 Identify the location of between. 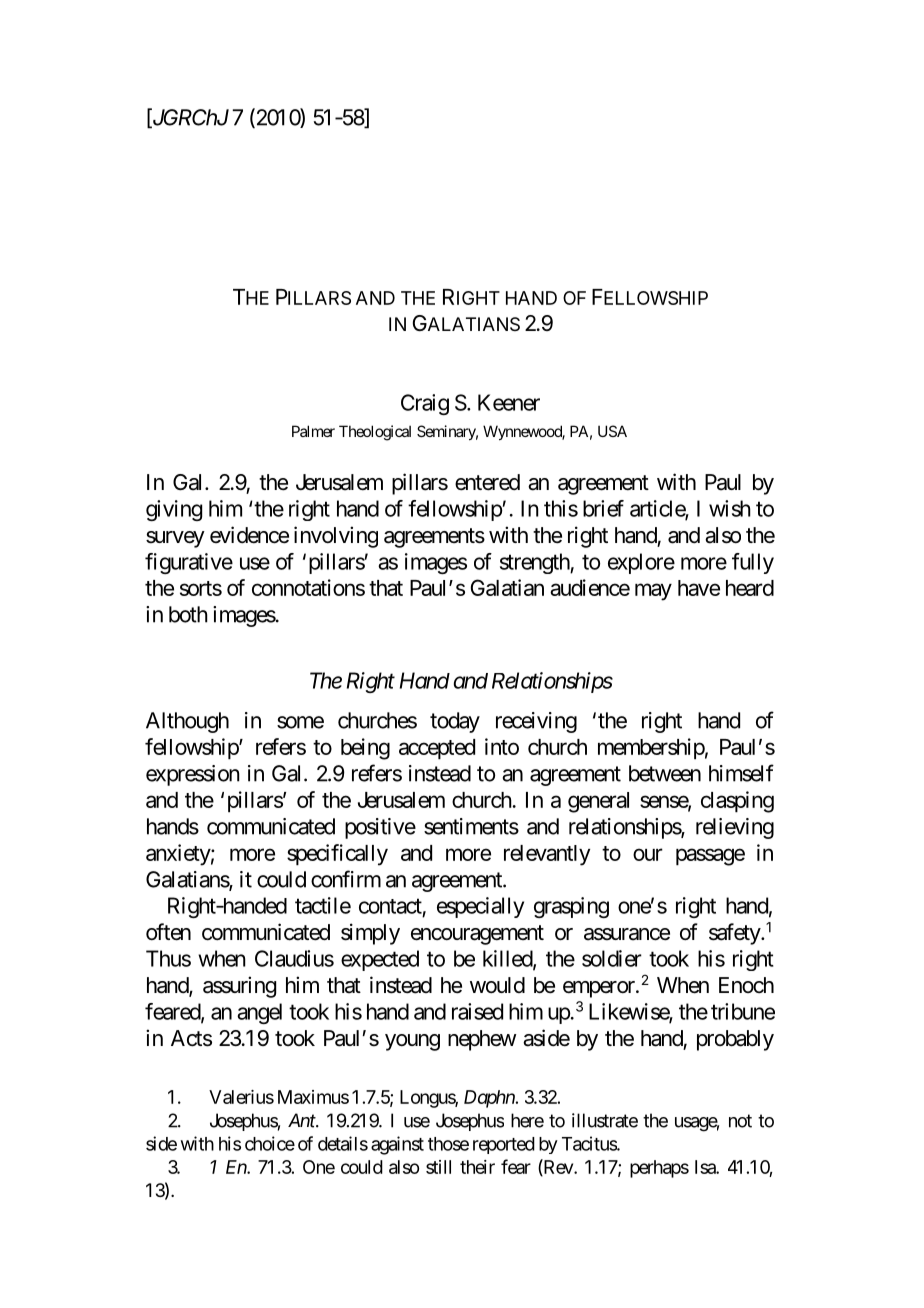
(665, 773).
